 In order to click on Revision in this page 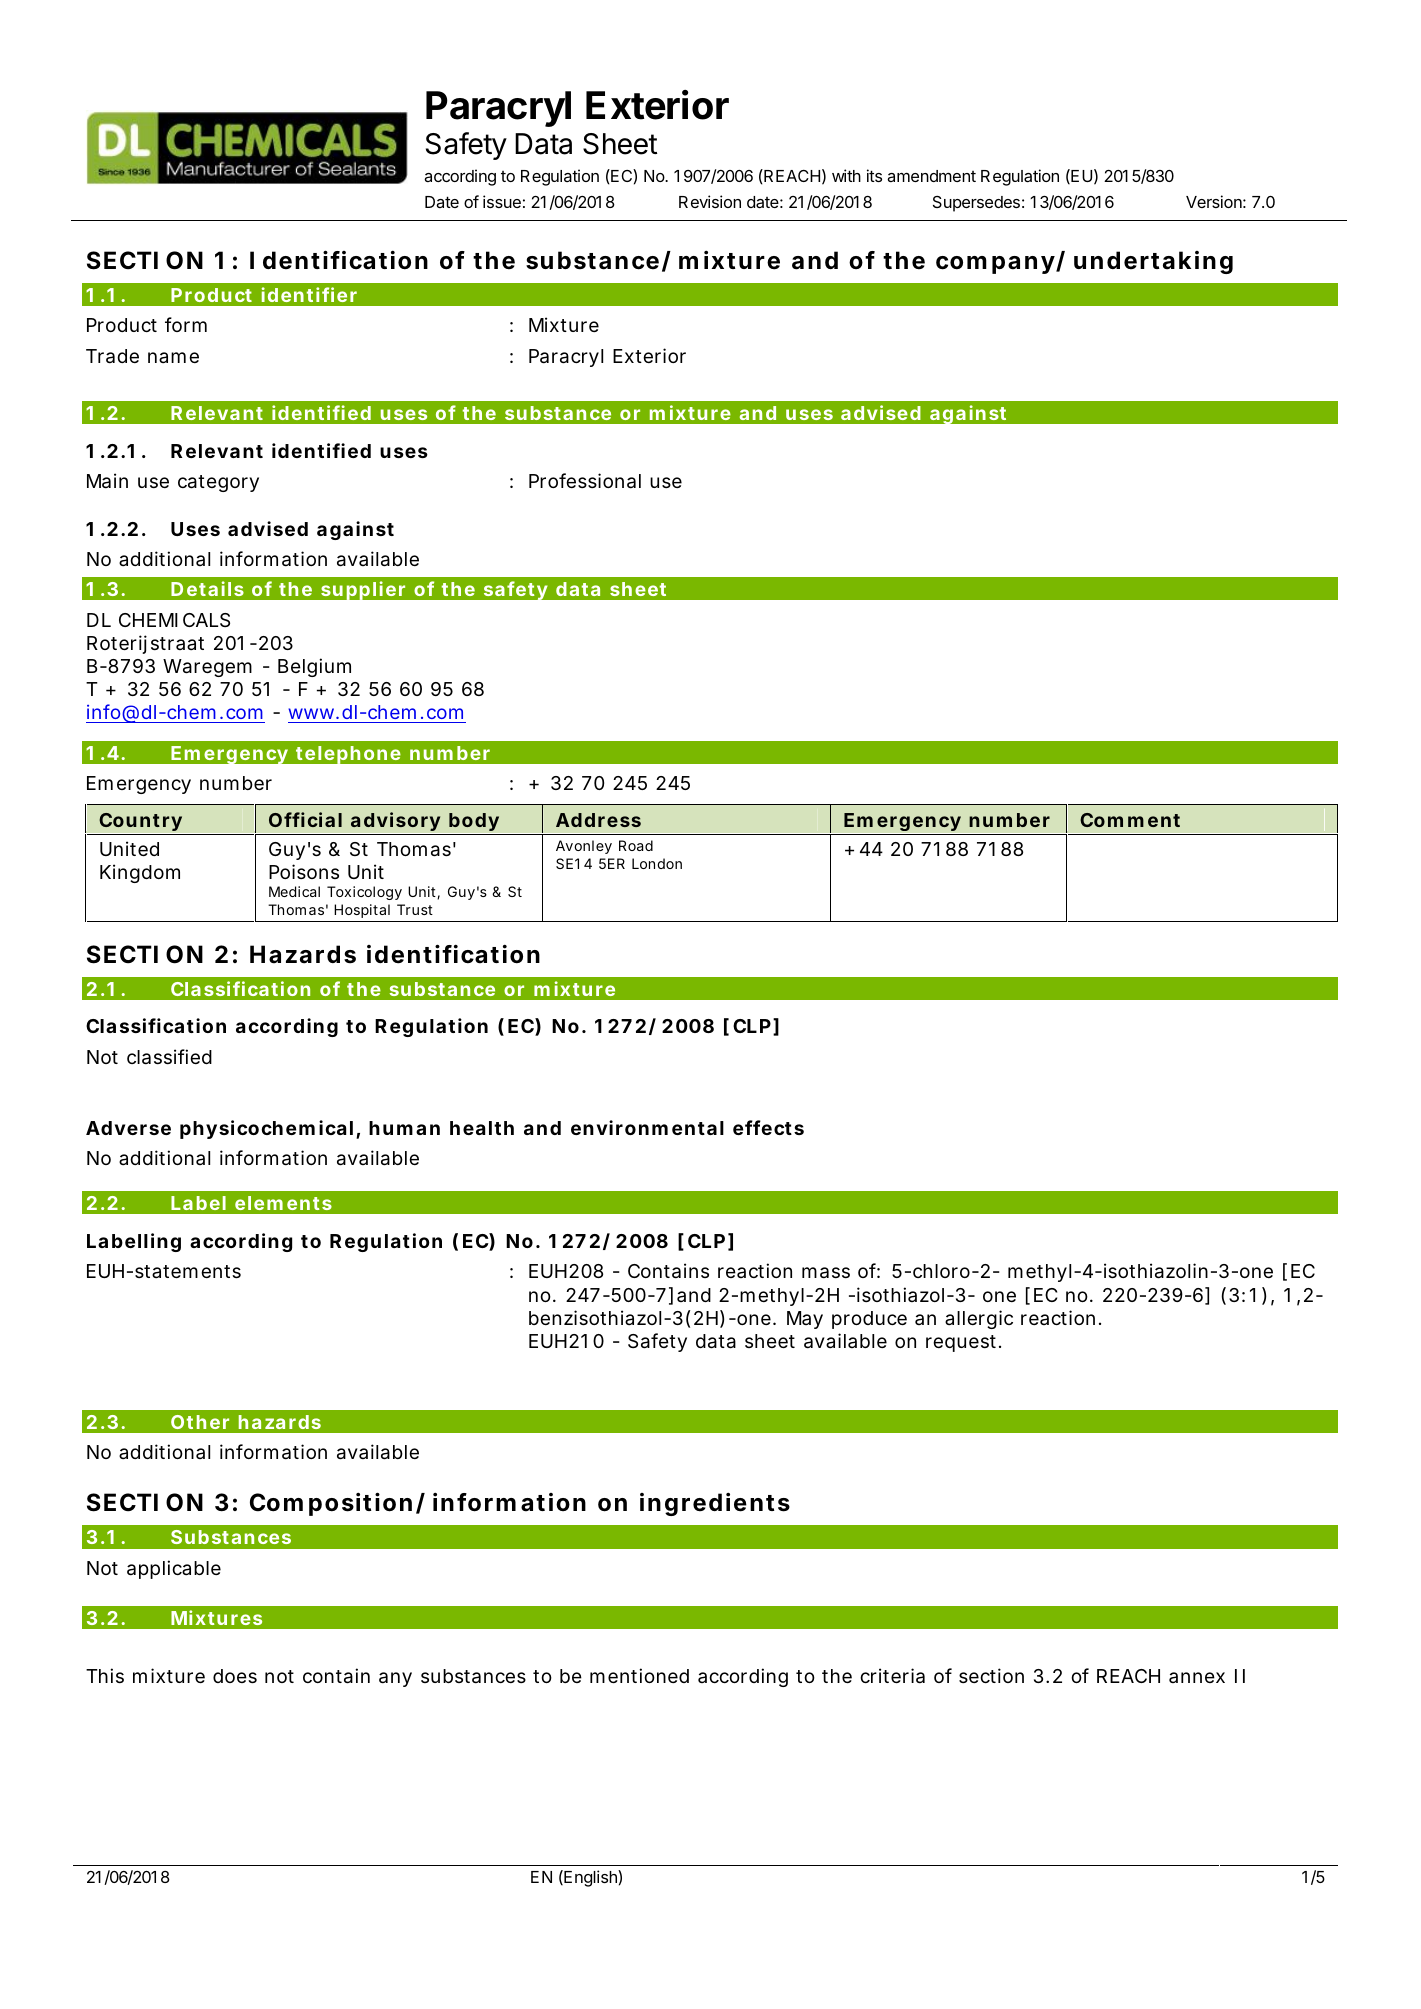, I will do `click(710, 201)`.
